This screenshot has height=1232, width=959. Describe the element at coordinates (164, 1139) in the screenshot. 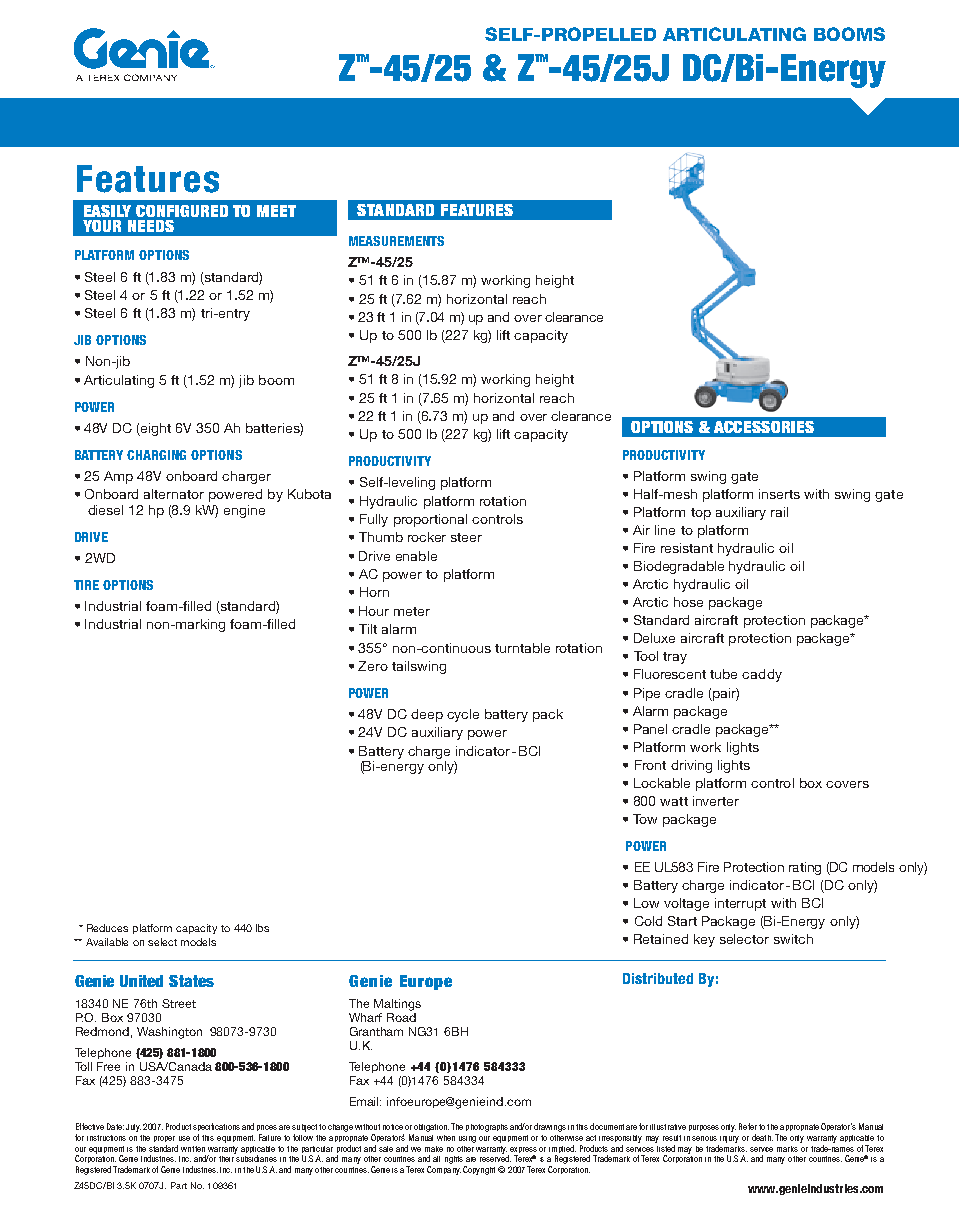

I see `proper` at that location.
